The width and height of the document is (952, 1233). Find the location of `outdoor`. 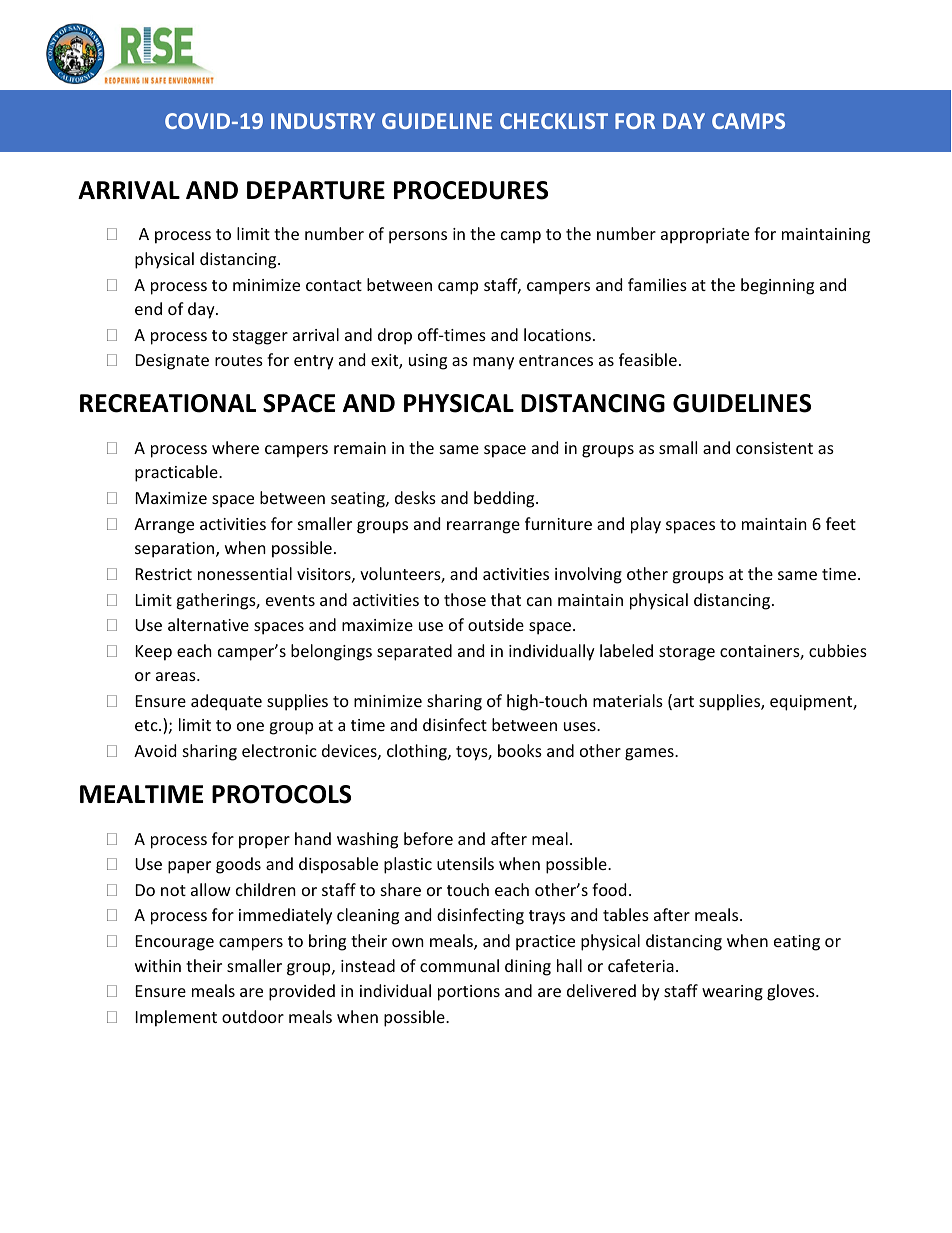

outdoor is located at coordinates (253, 1016).
